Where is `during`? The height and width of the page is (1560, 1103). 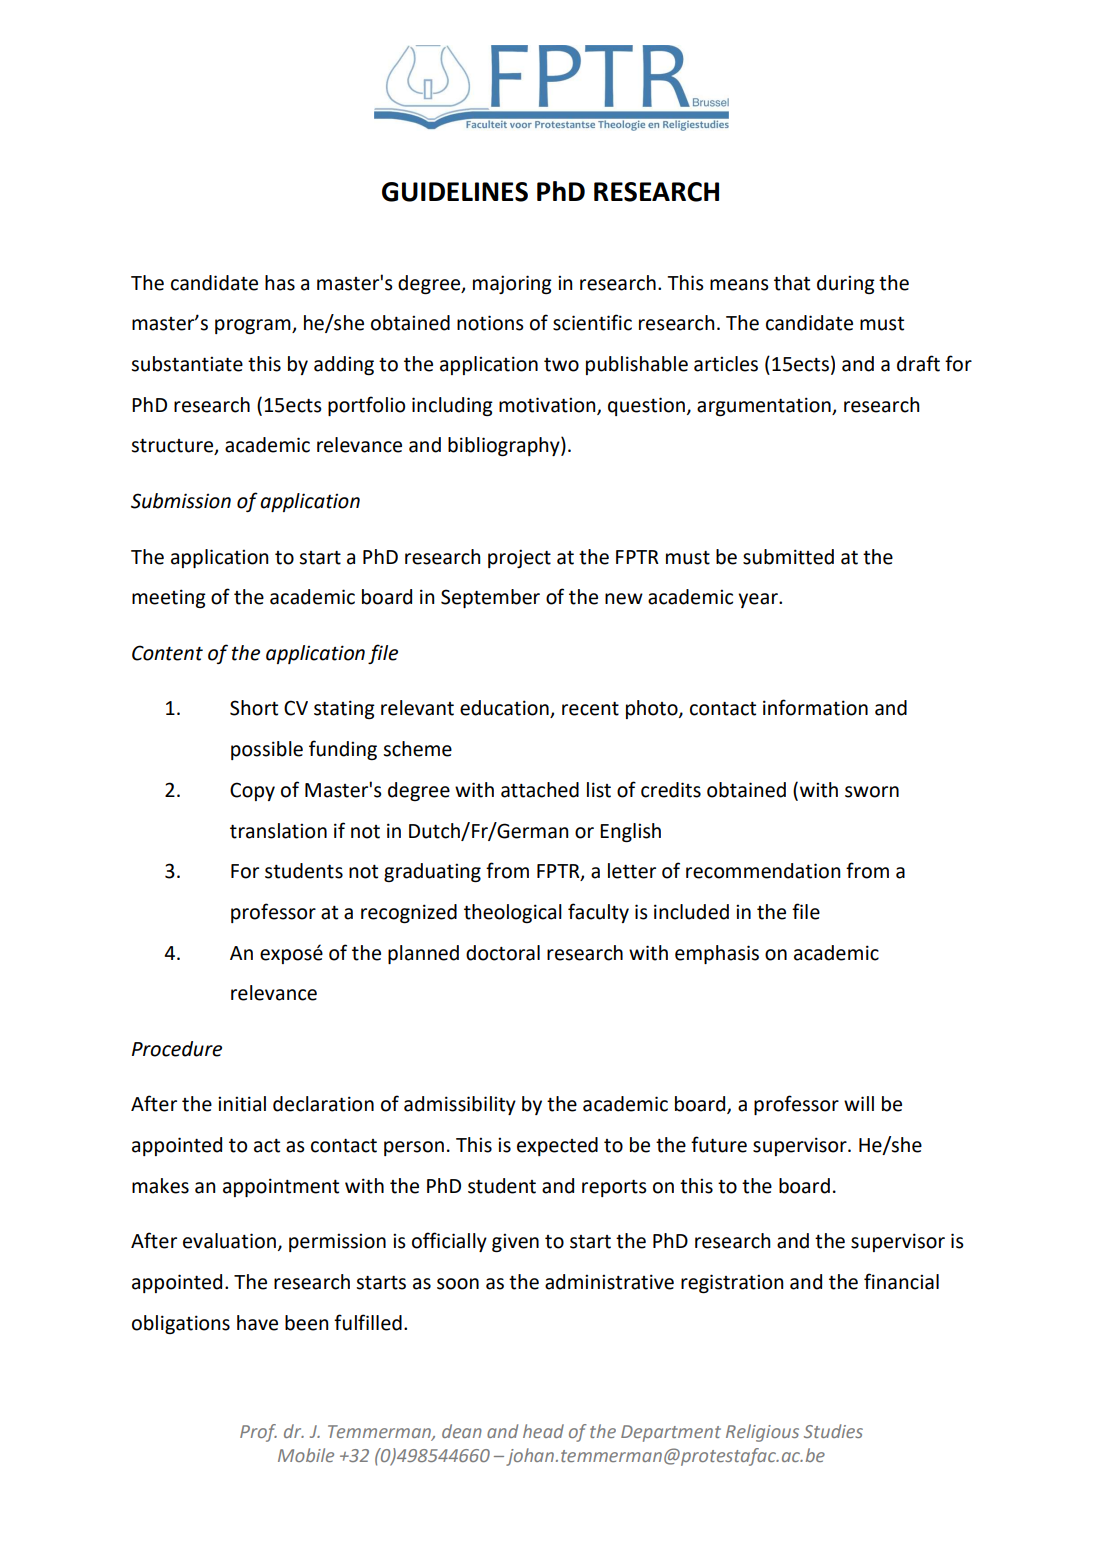
during is located at coordinates (846, 284).
